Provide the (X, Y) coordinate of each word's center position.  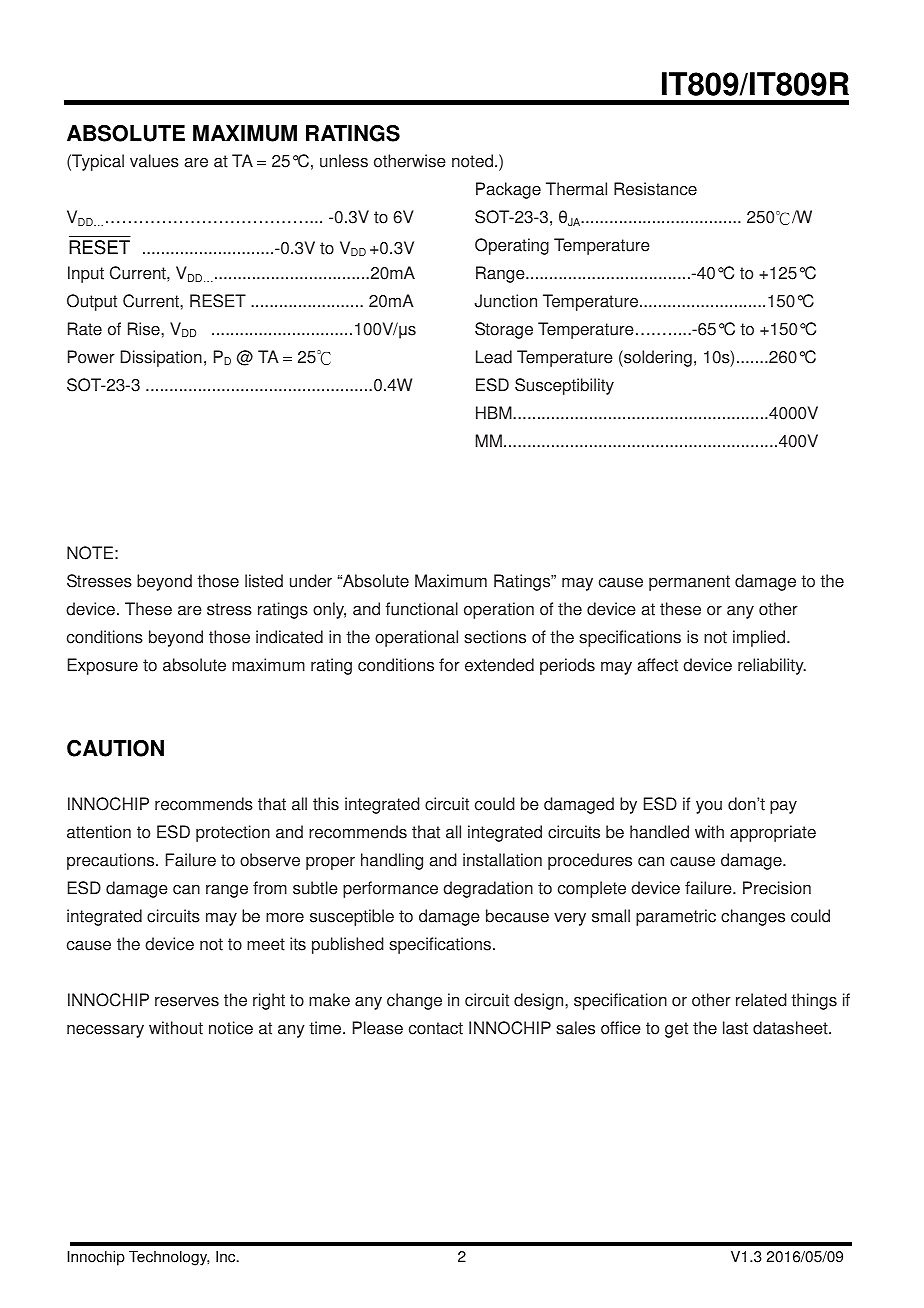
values (154, 161)
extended (499, 665)
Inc (227, 1256)
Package (508, 190)
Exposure (103, 666)
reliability (772, 666)
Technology (169, 1258)
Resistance (655, 189)
